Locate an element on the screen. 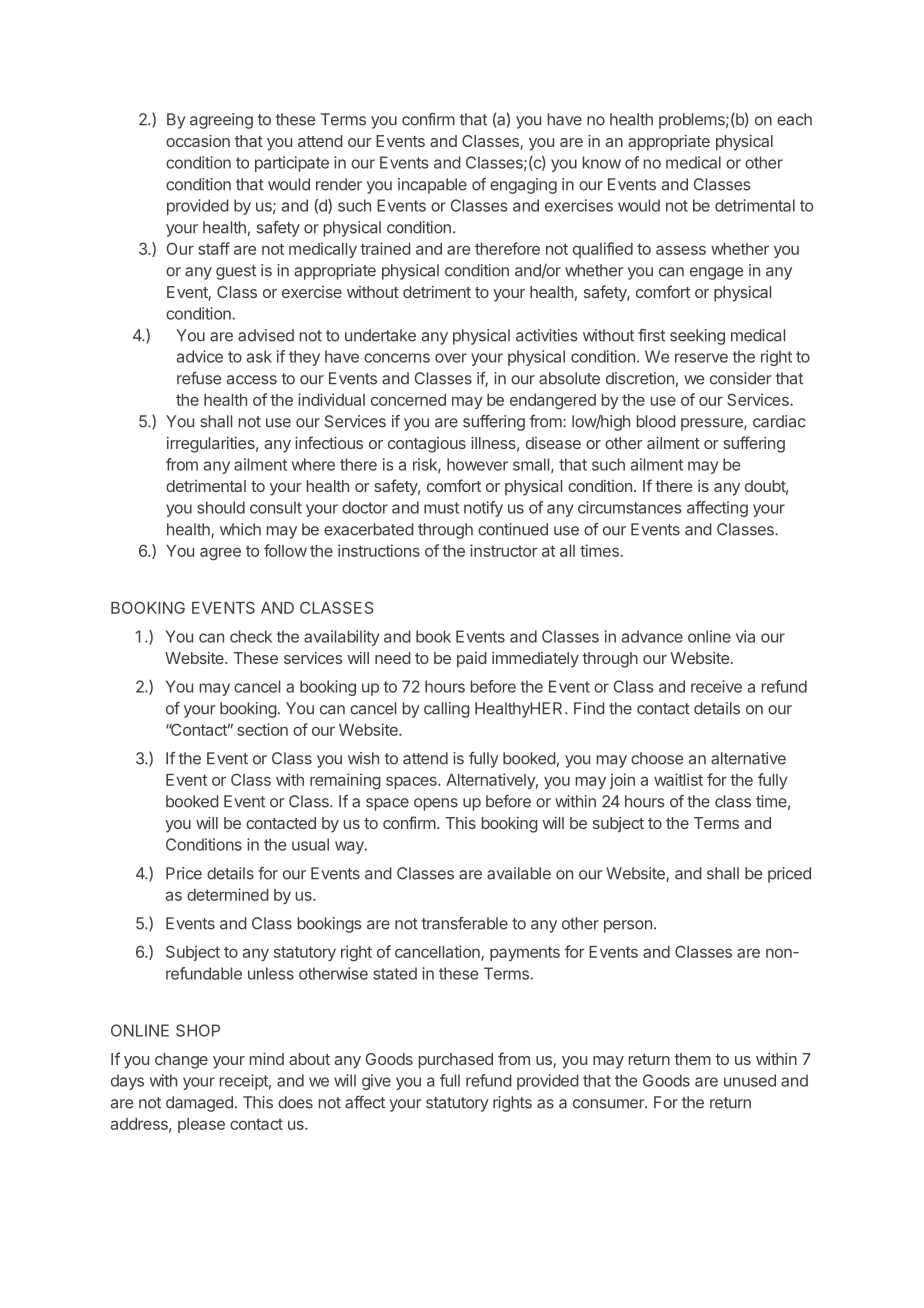 The width and height of the screenshot is (924, 1308). refuse is located at coordinates (199, 378).
